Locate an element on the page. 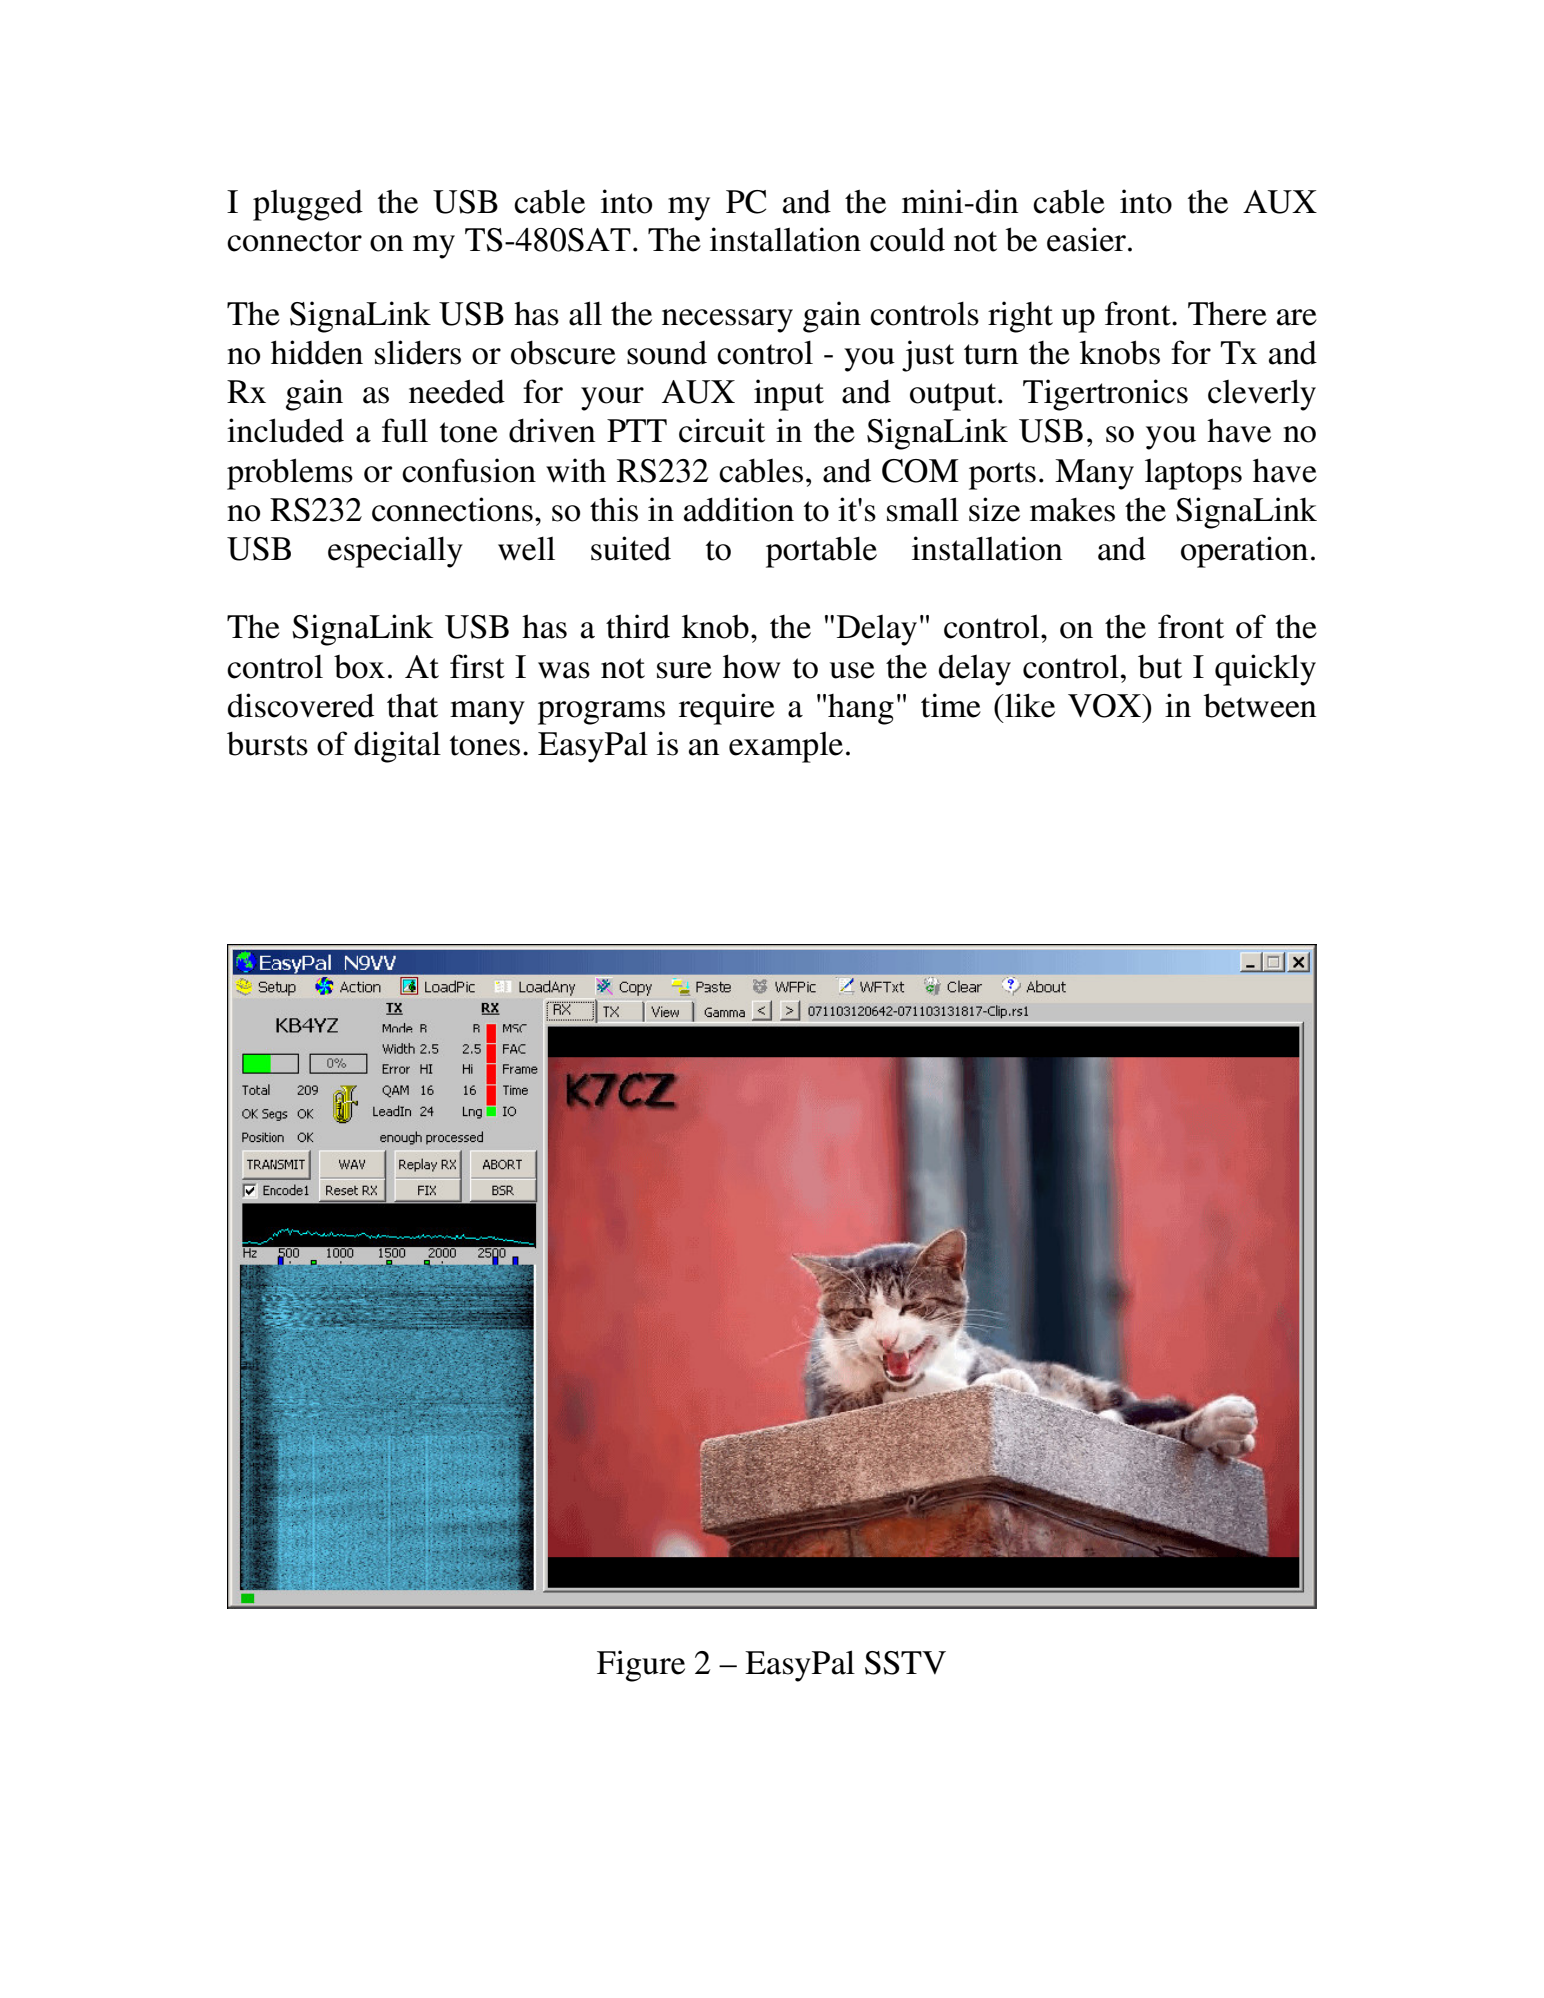 This page has width=1544, height=1998. Figure is located at coordinates (641, 1666).
